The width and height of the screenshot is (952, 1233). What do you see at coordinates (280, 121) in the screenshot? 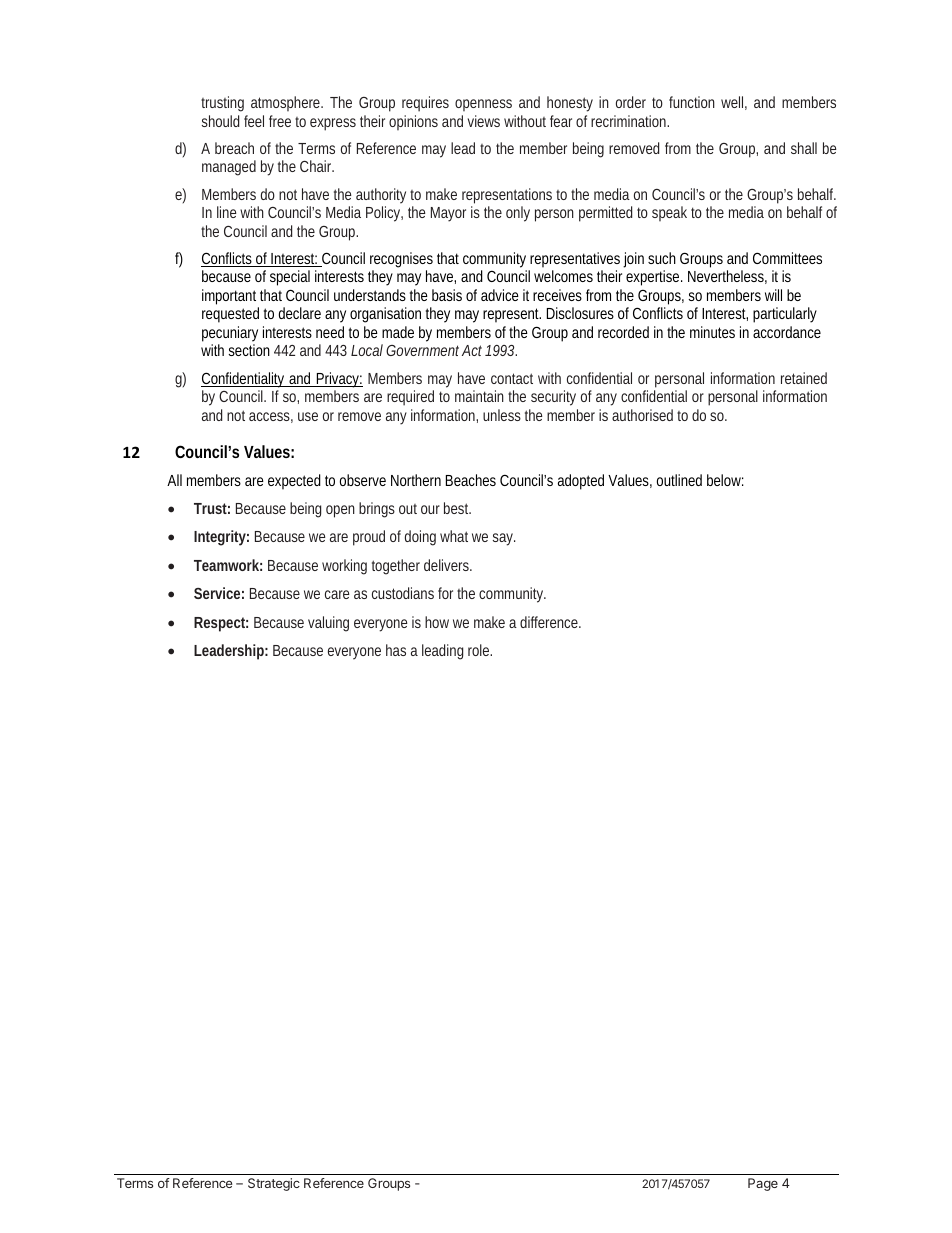
I see `free` at bounding box center [280, 121].
